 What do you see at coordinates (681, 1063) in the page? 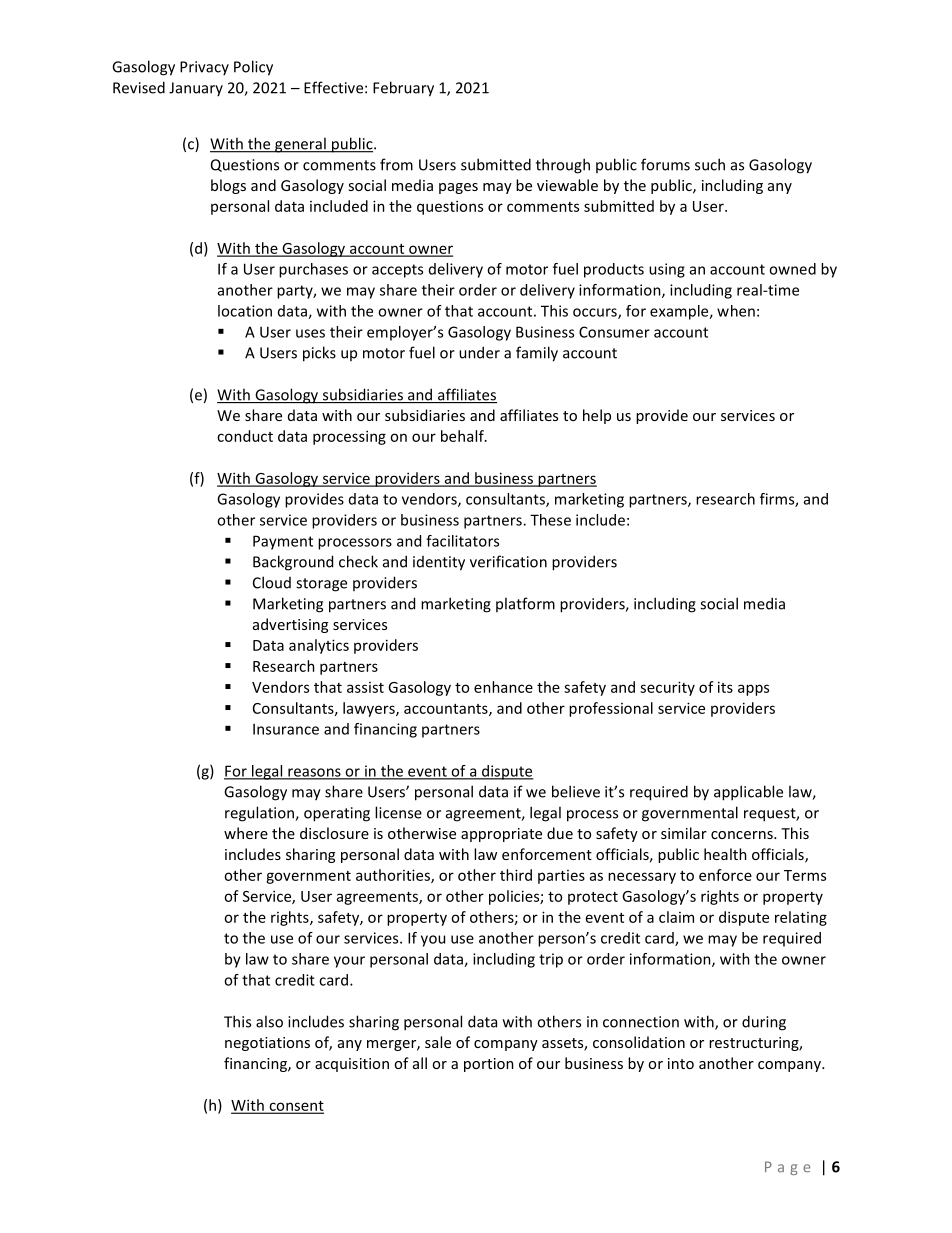
I see `into` at bounding box center [681, 1063].
